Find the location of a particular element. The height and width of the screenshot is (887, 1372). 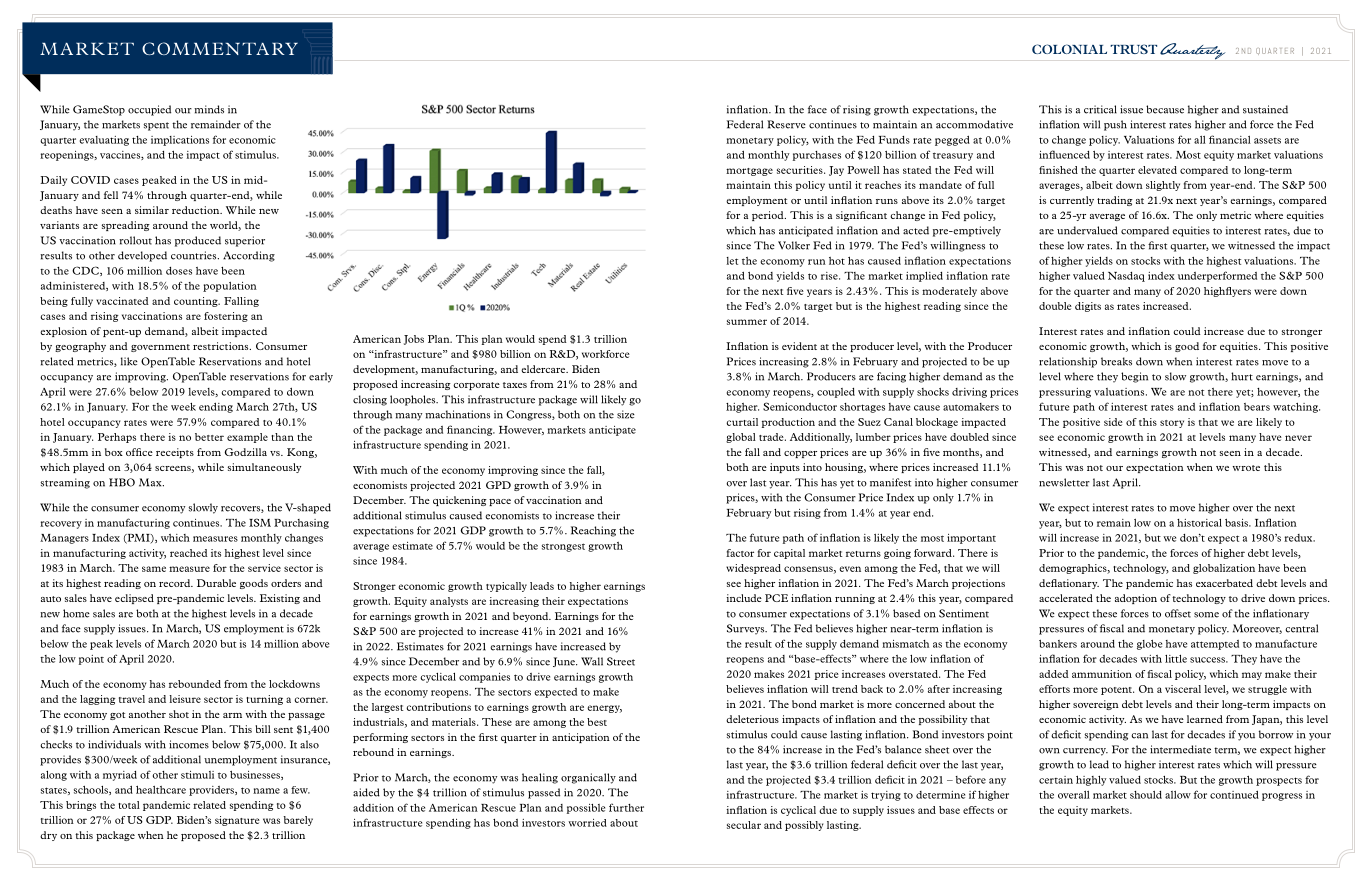

story is located at coordinates (1172, 424).
